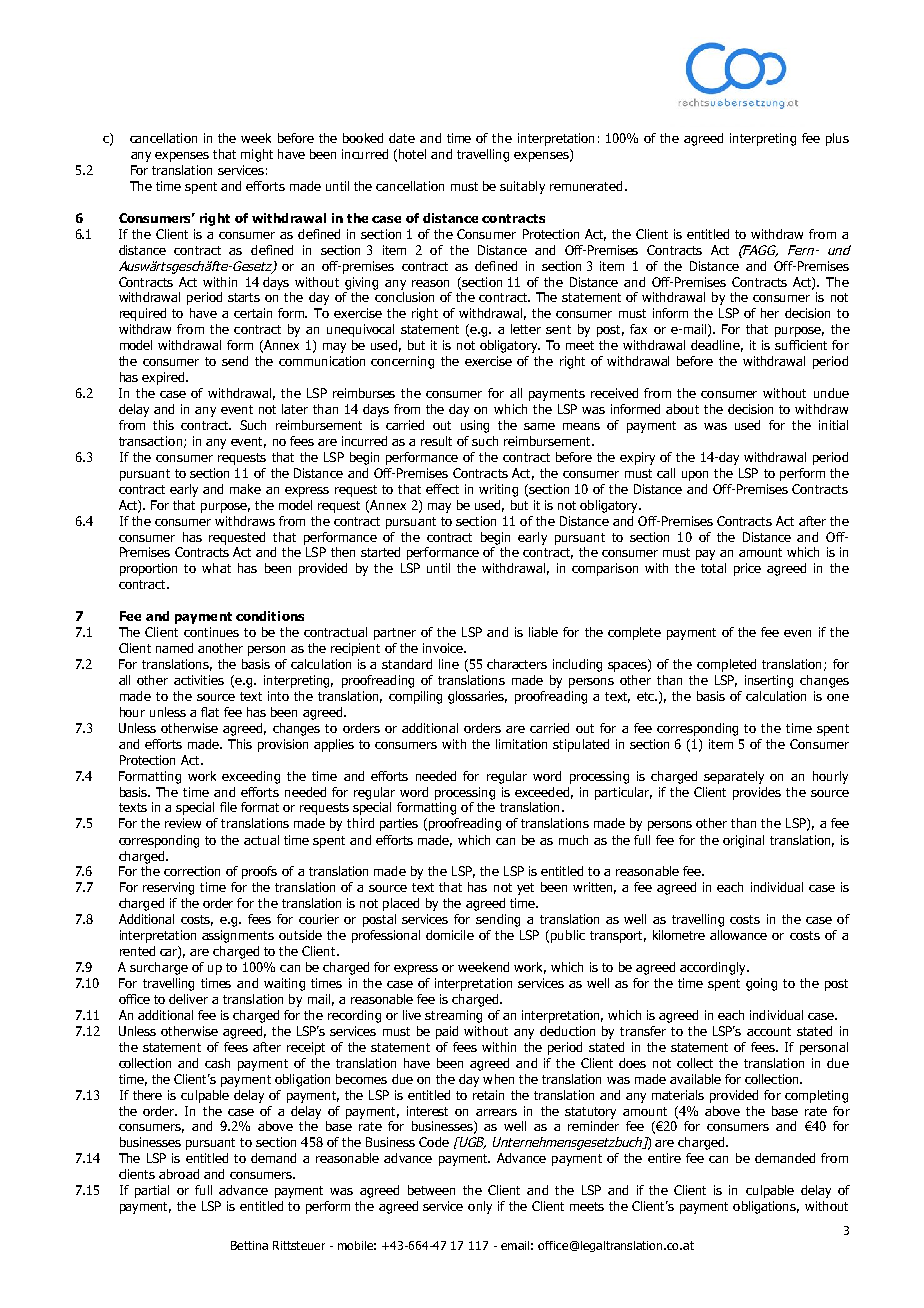 The image size is (924, 1308). What do you see at coordinates (257, 155) in the screenshot?
I see `might` at bounding box center [257, 155].
